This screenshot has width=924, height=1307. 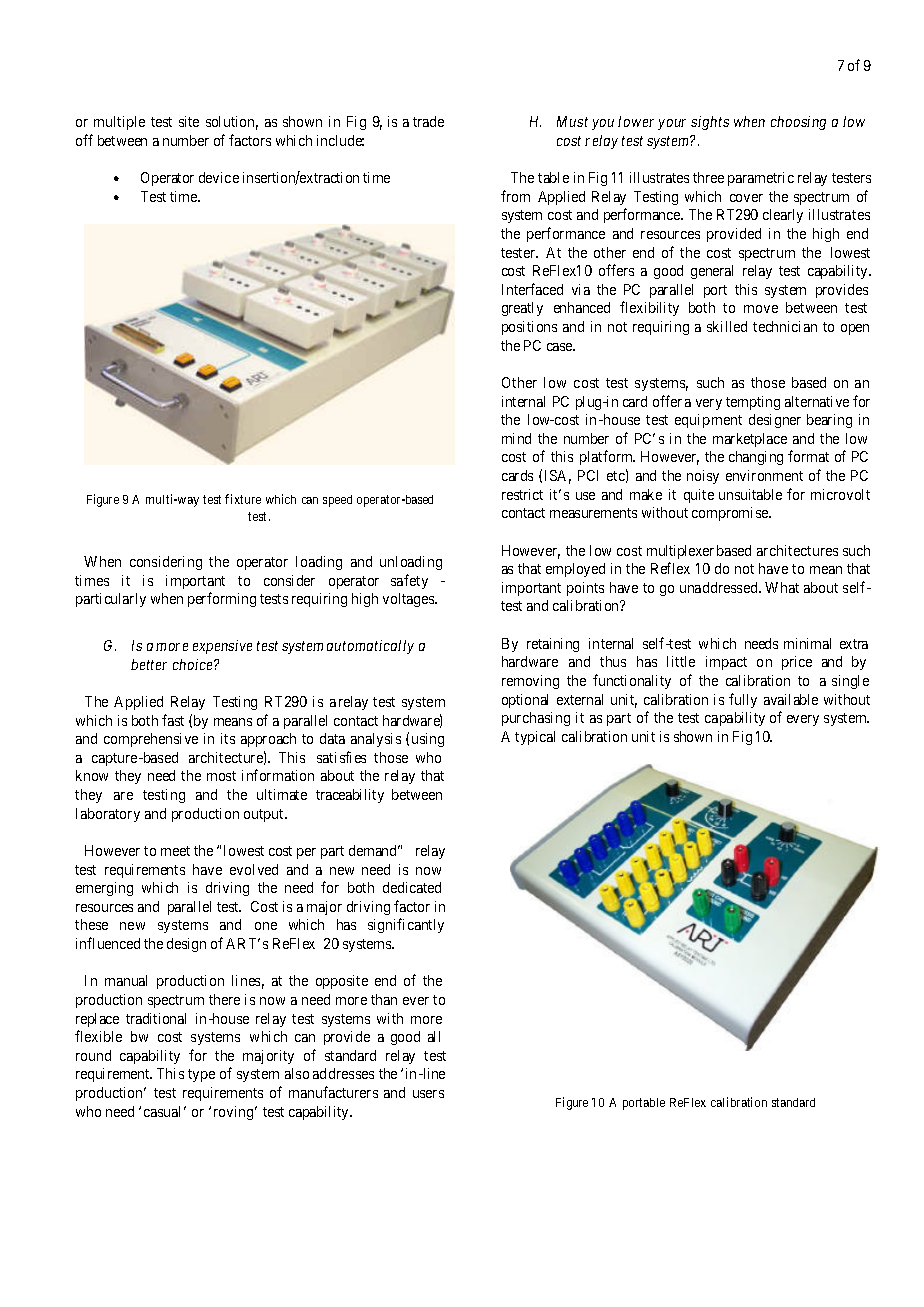 I want to click on fully, so click(x=743, y=700).
